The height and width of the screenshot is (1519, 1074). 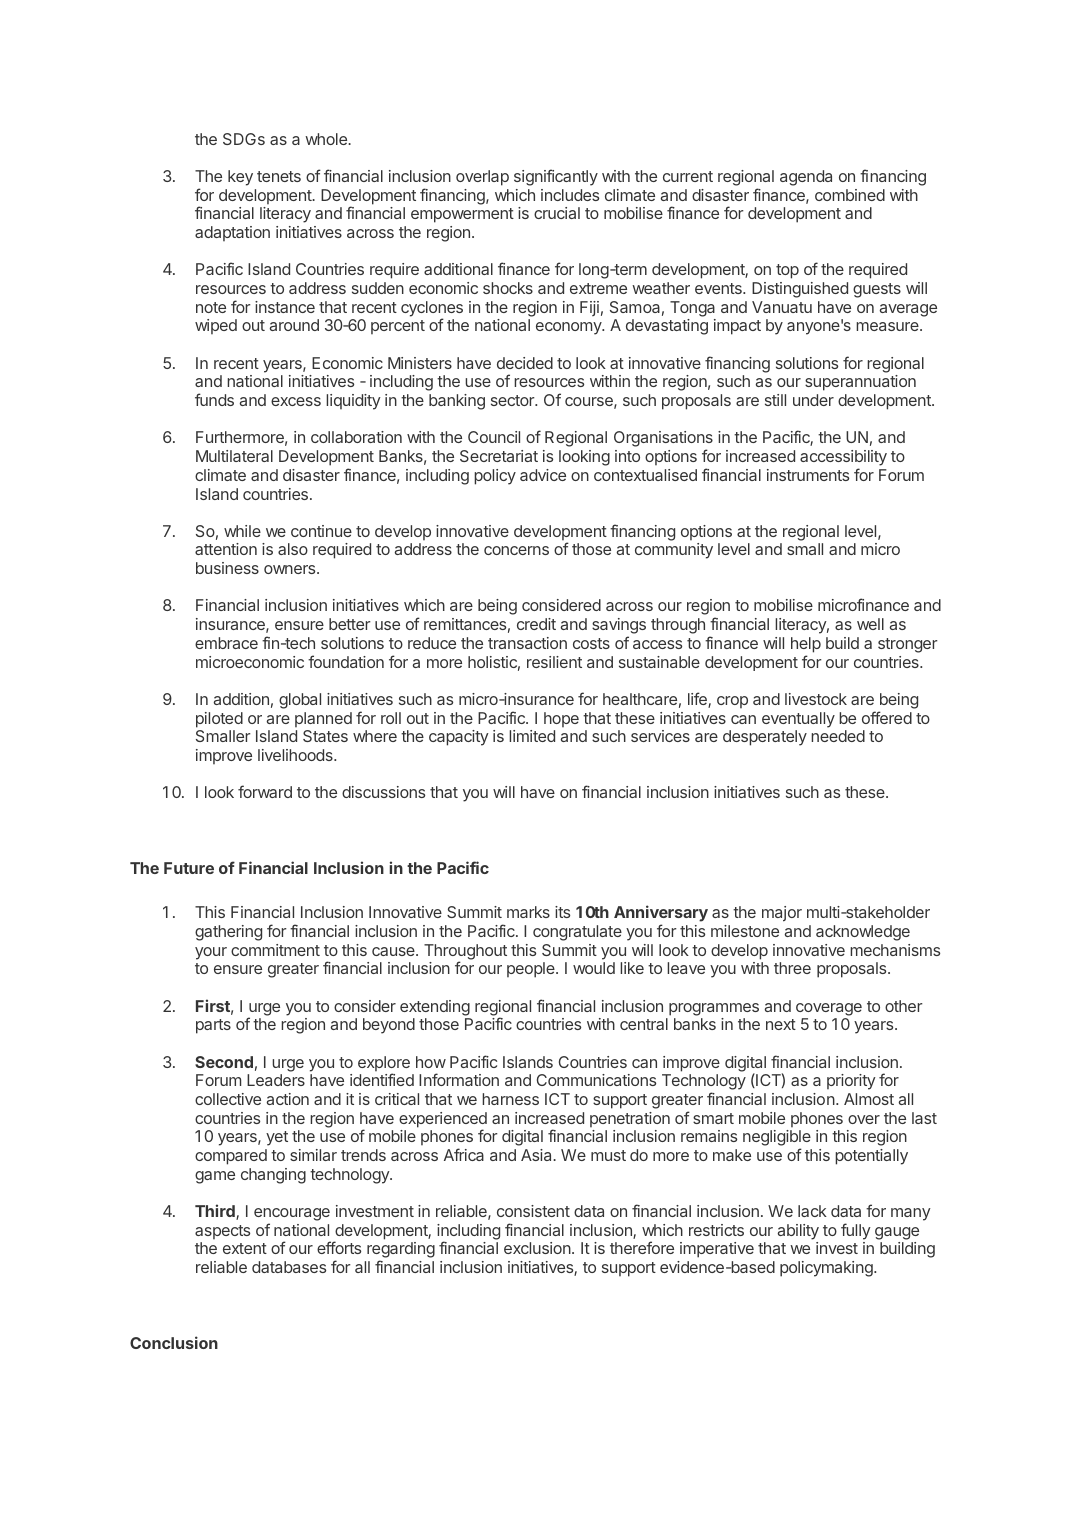 I want to click on extent, so click(x=245, y=1248).
